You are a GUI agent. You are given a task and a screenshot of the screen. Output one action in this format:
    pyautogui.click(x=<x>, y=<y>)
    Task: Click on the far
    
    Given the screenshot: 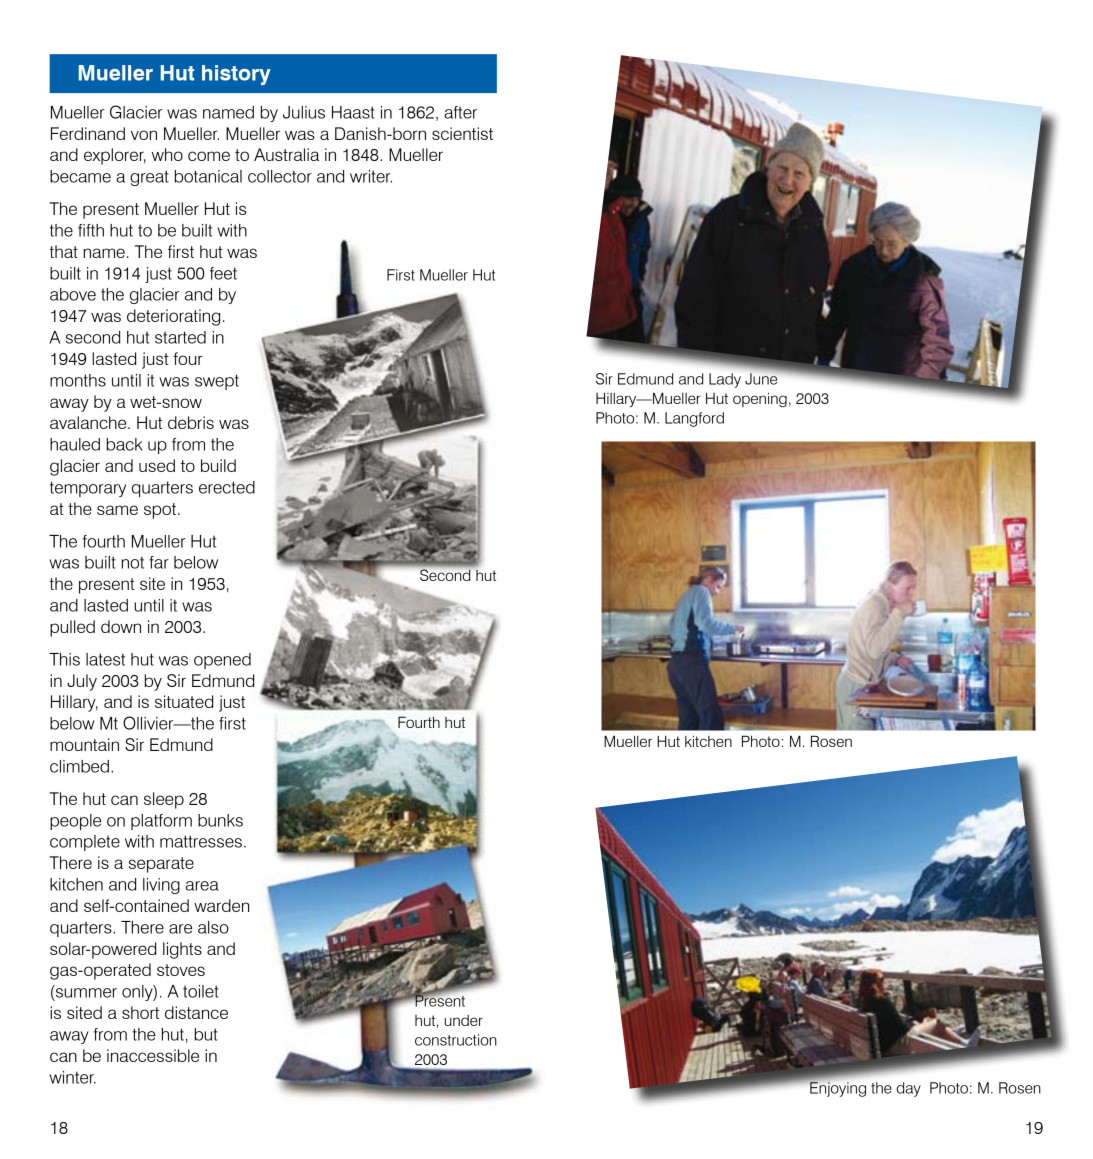 What is the action you would take?
    pyautogui.click(x=159, y=562)
